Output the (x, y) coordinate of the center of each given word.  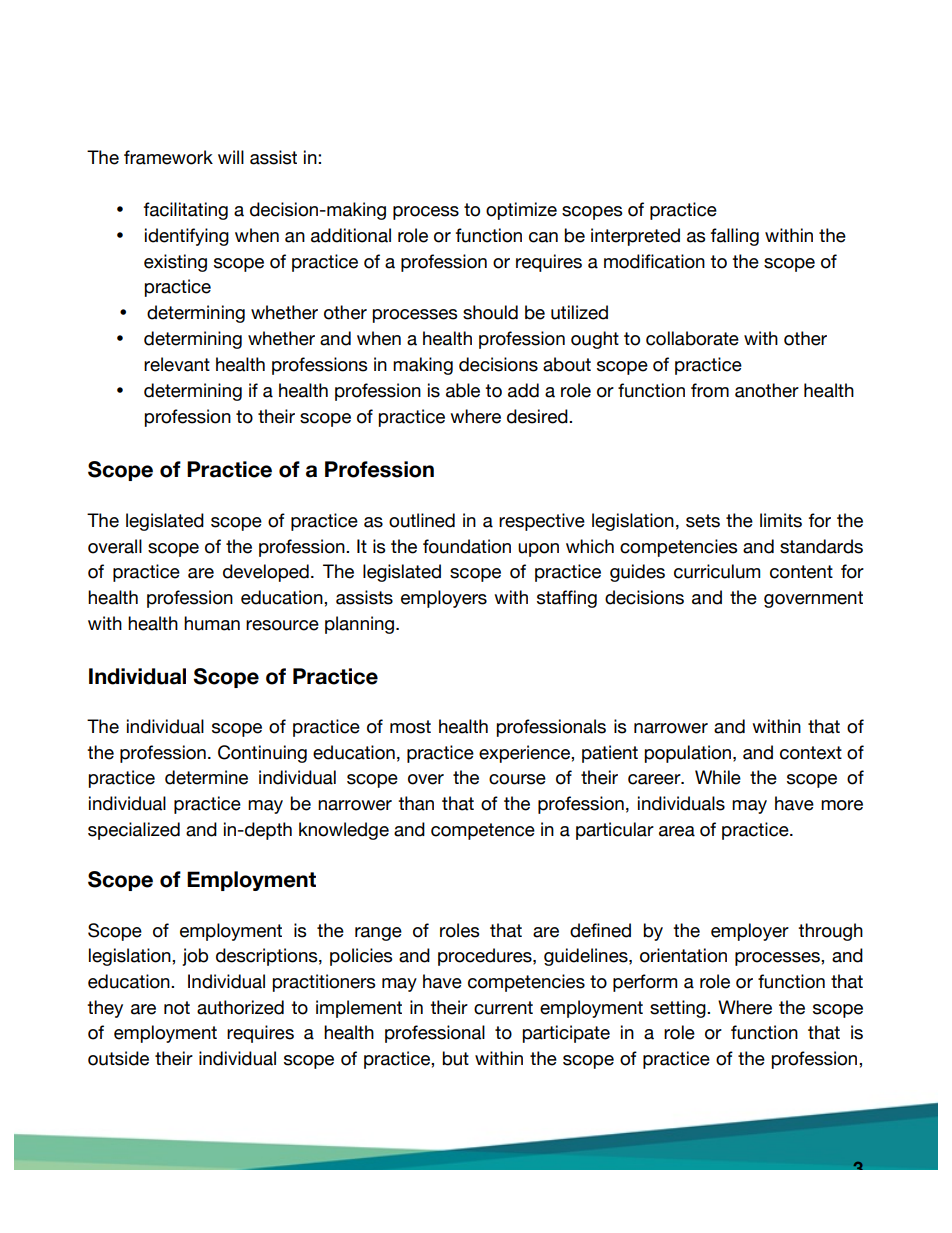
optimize (521, 211)
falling (735, 237)
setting (679, 1009)
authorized (240, 1007)
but (455, 1058)
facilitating (186, 211)
